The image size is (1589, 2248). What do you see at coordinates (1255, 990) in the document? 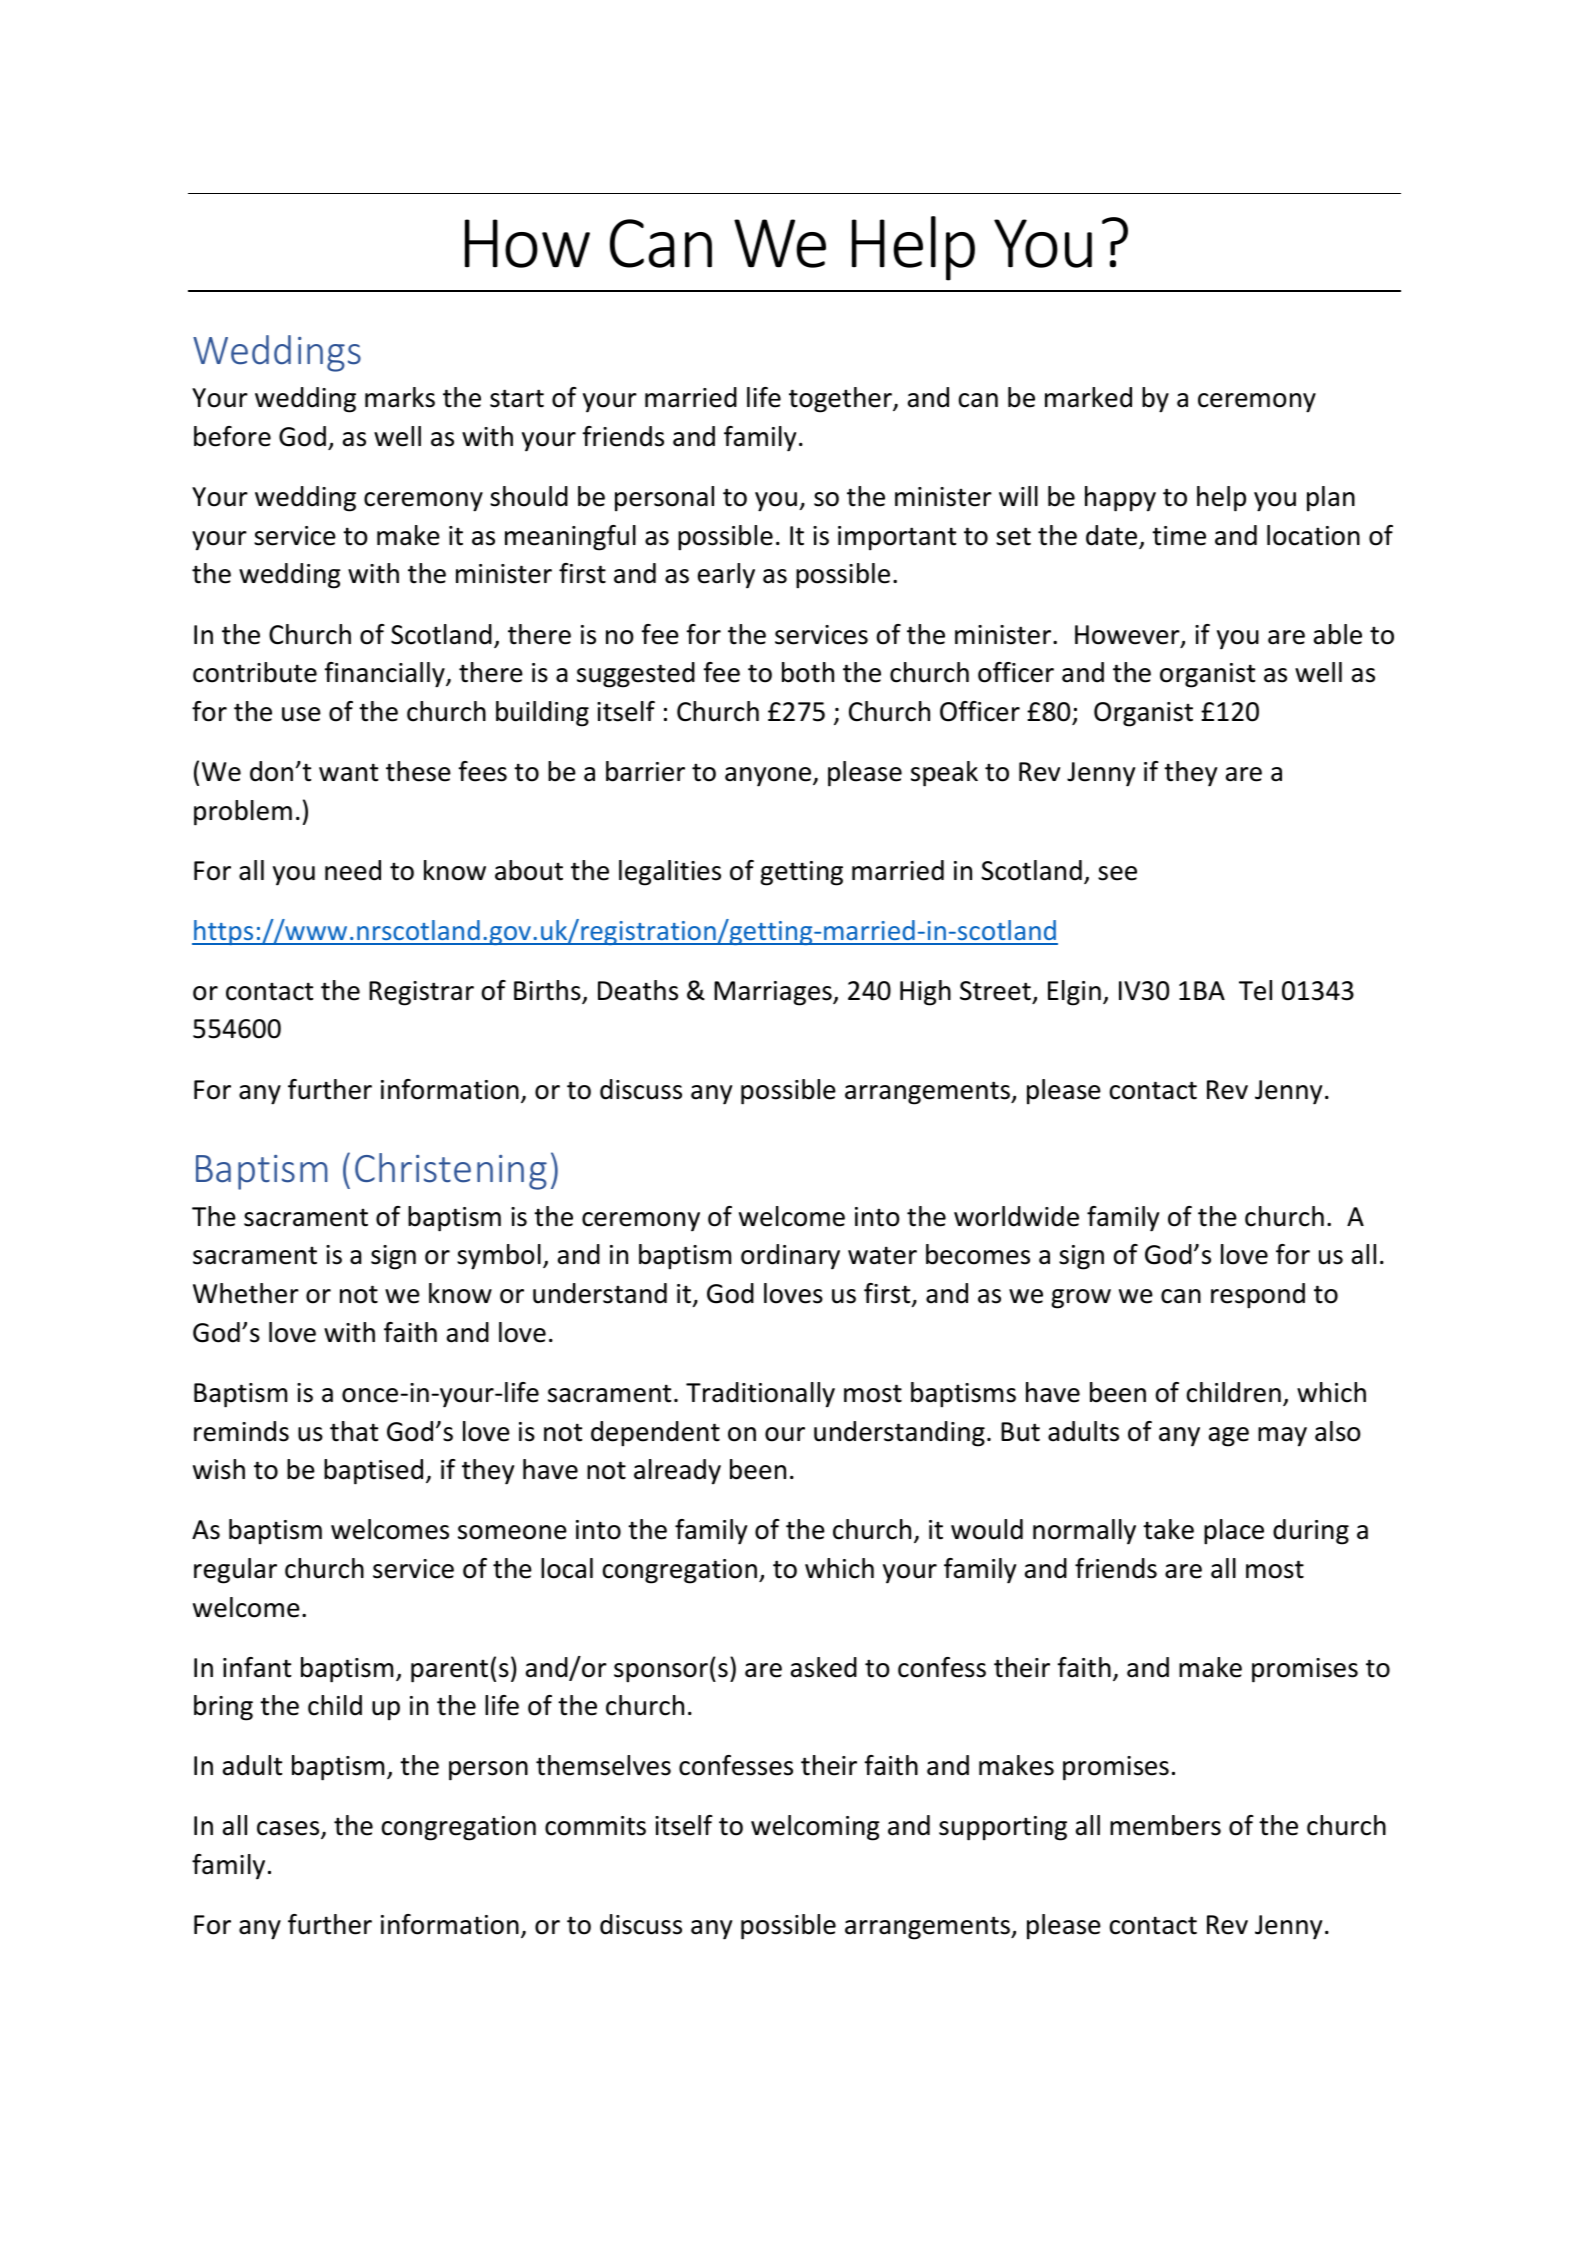
I see `Tel` at bounding box center [1255, 990].
